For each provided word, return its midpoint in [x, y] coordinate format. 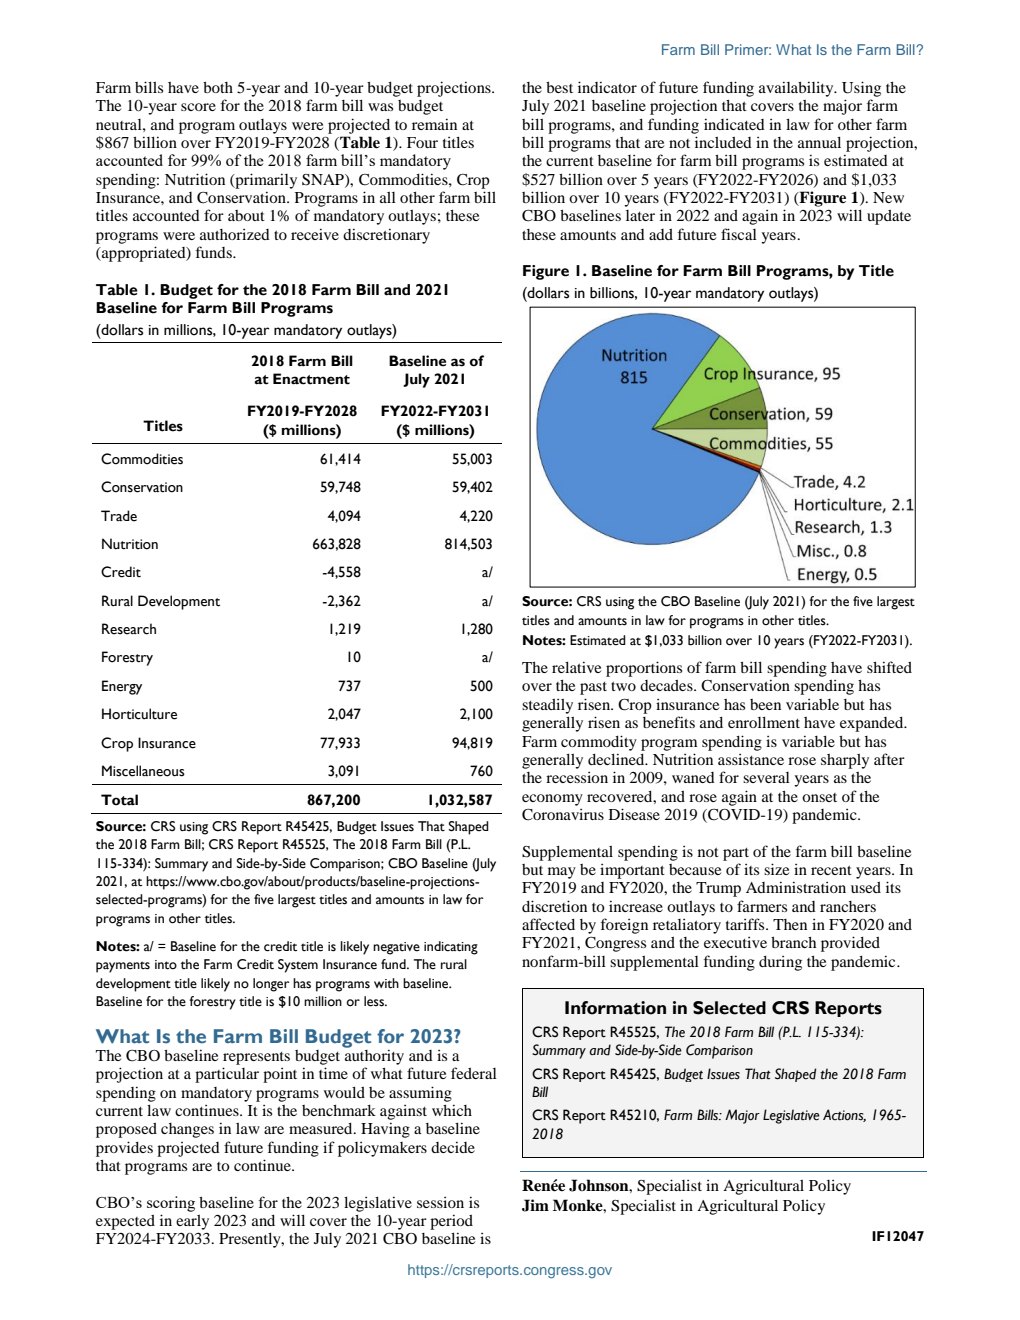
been [765, 704]
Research [129, 629]
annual [819, 142]
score [198, 107]
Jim [535, 1205]
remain [434, 124]
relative [576, 667]
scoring [171, 1204]
